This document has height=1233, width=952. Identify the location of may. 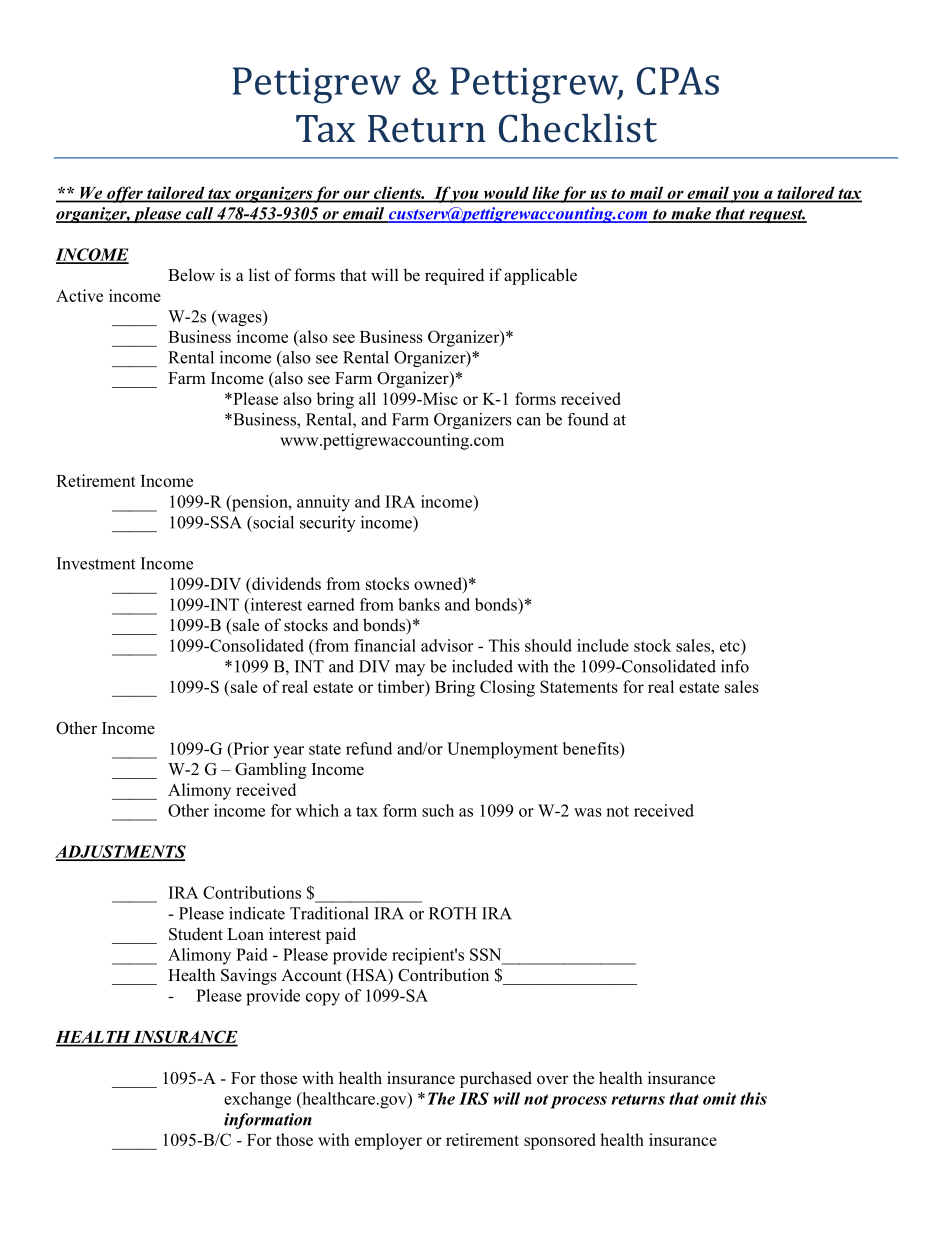
(410, 670).
